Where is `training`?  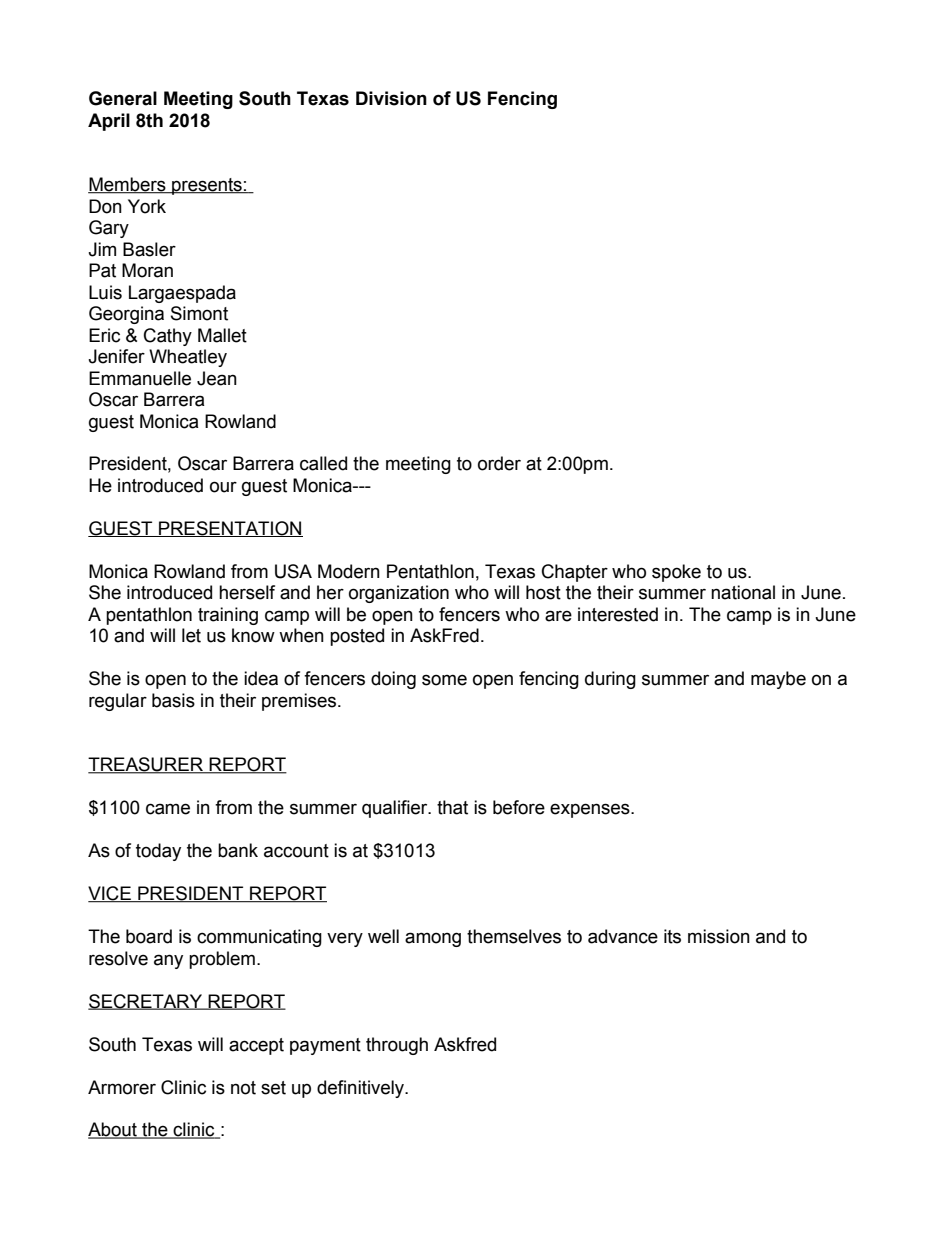 training is located at coordinates (228, 616).
